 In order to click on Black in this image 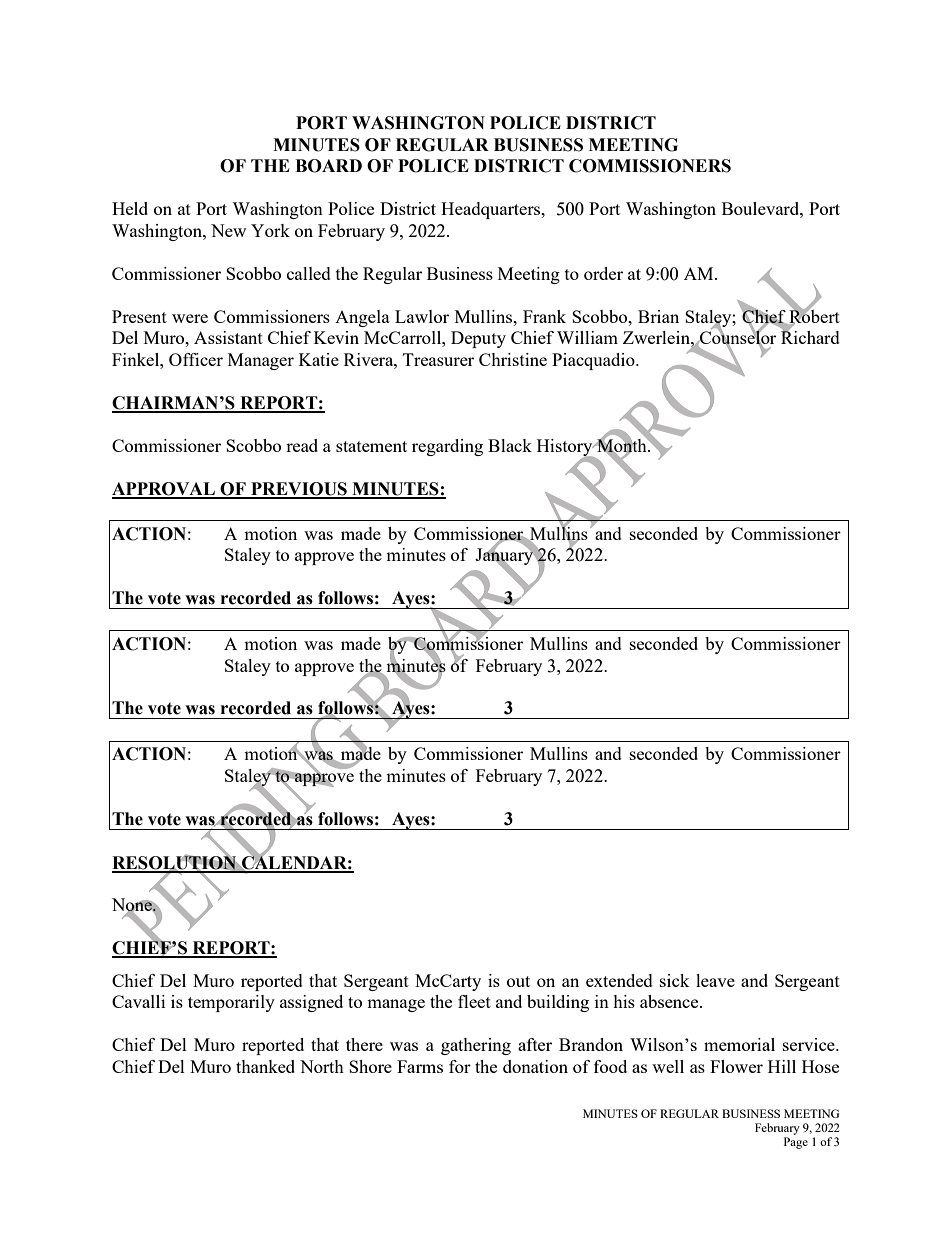, I will do `click(510, 445)`.
